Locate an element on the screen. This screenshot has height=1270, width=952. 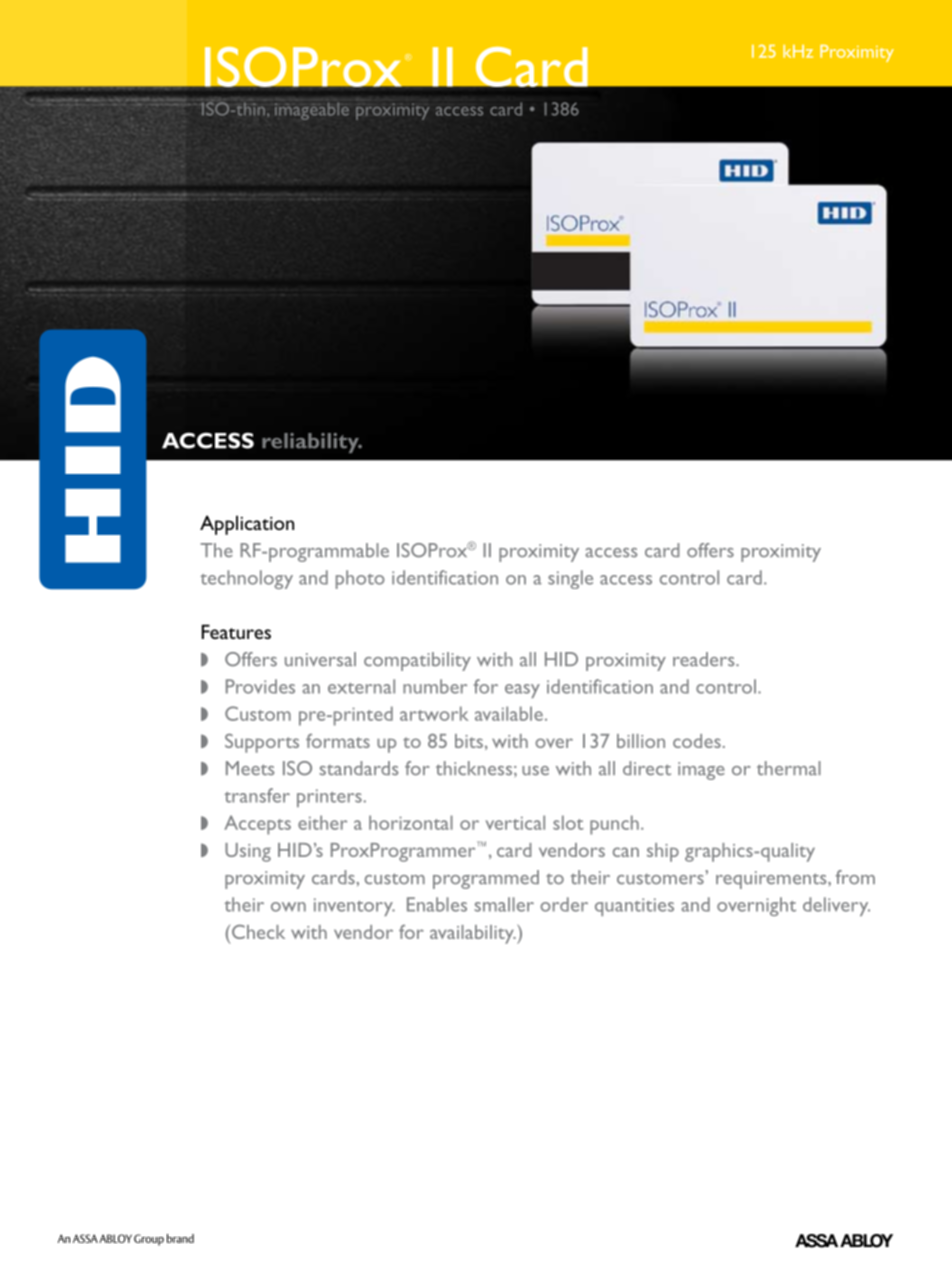
readers is located at coordinates (705, 659).
